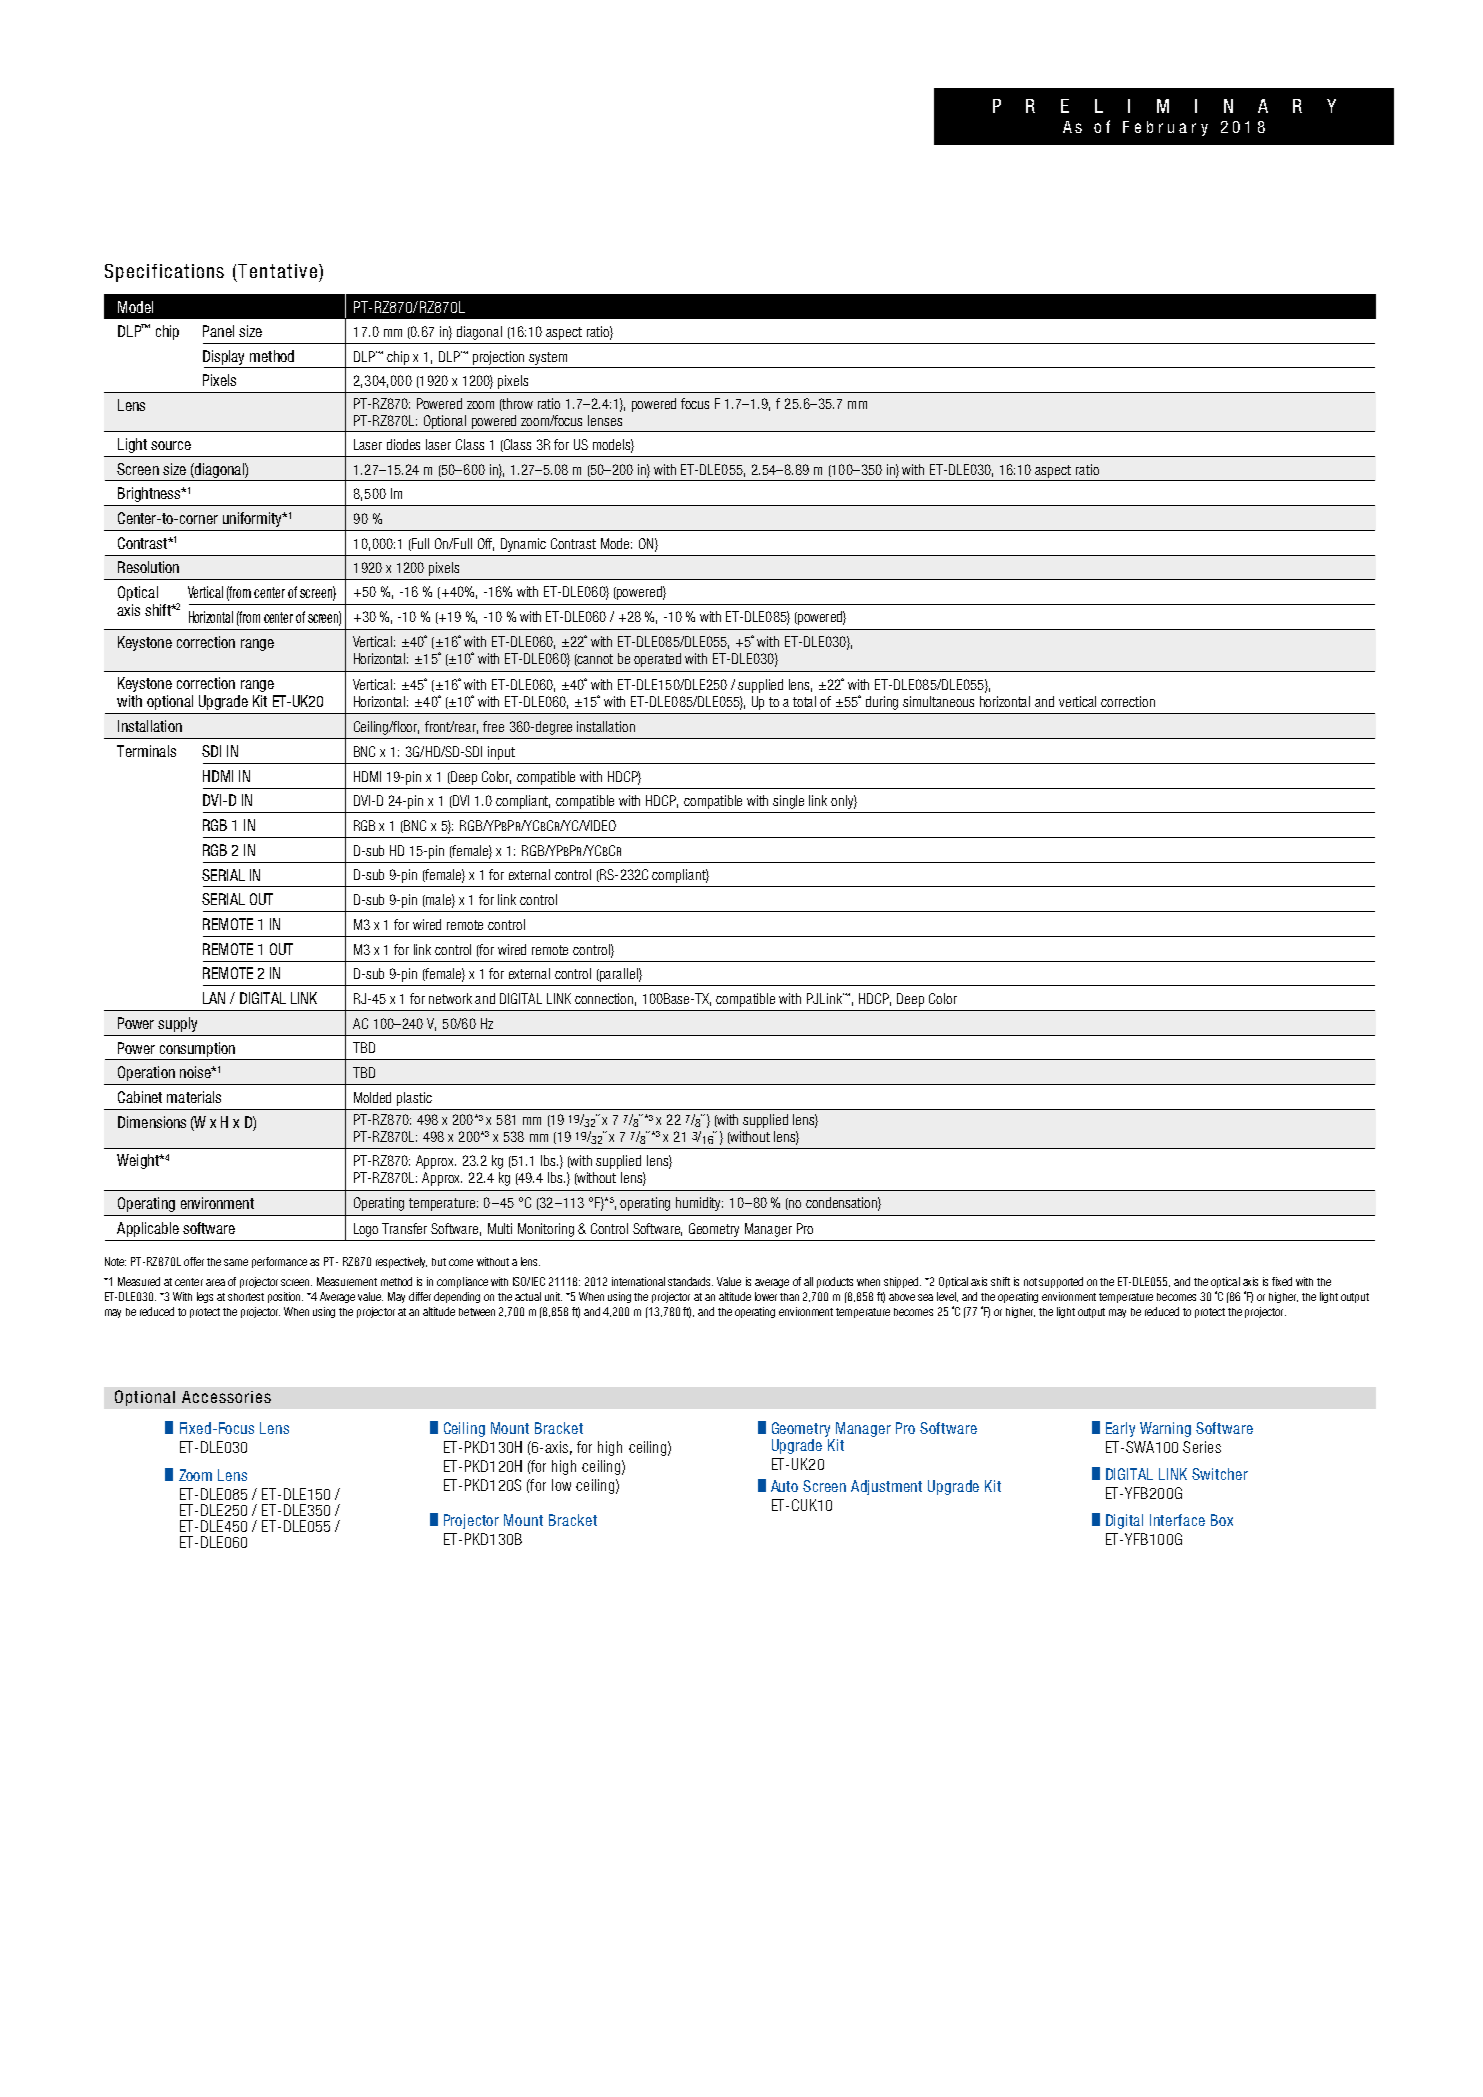 This screenshot has width=1483, height=2097. What do you see at coordinates (788, 802) in the screenshot?
I see `single` at bounding box center [788, 802].
